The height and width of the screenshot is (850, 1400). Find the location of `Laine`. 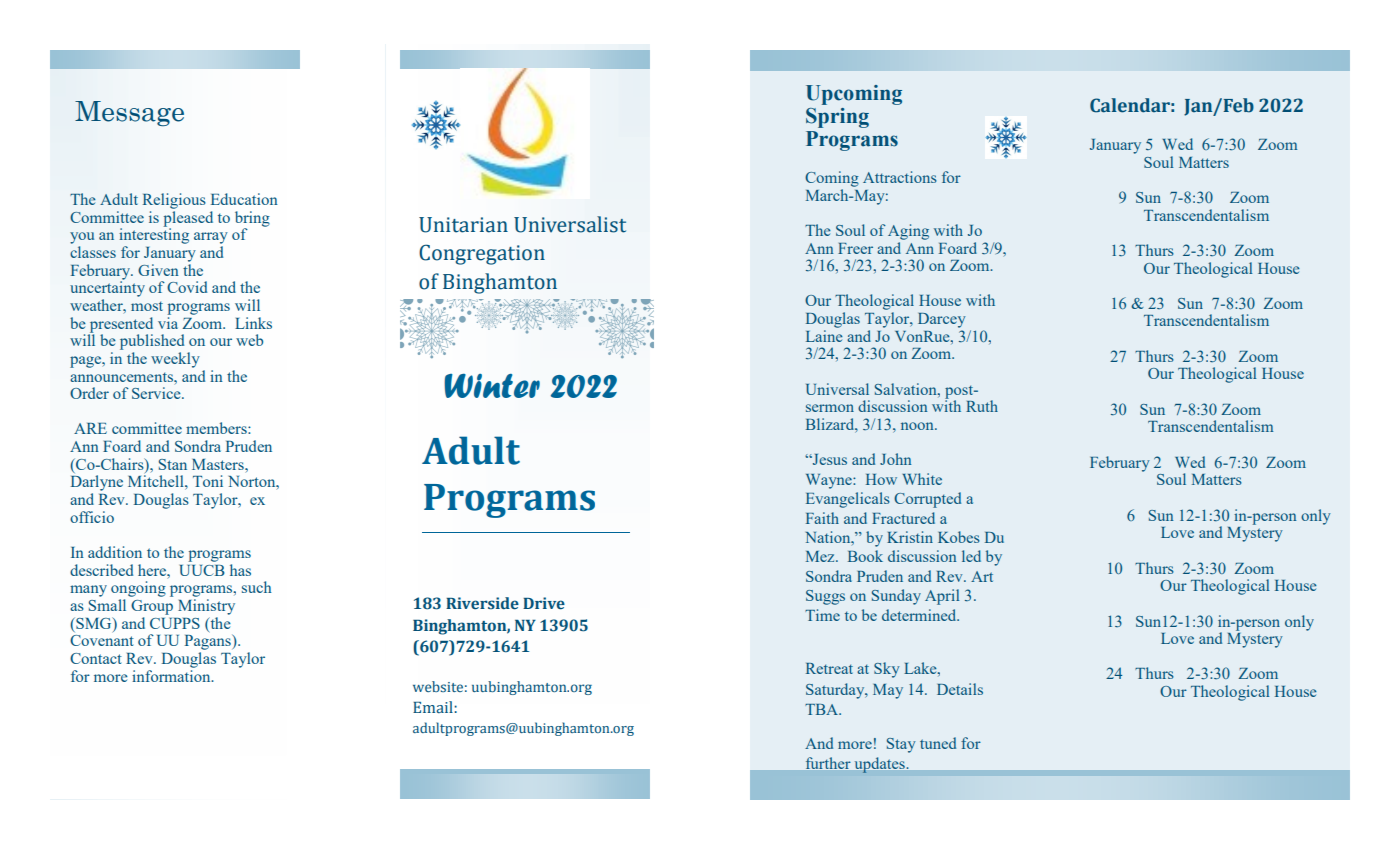

Laine is located at coordinates (824, 336).
